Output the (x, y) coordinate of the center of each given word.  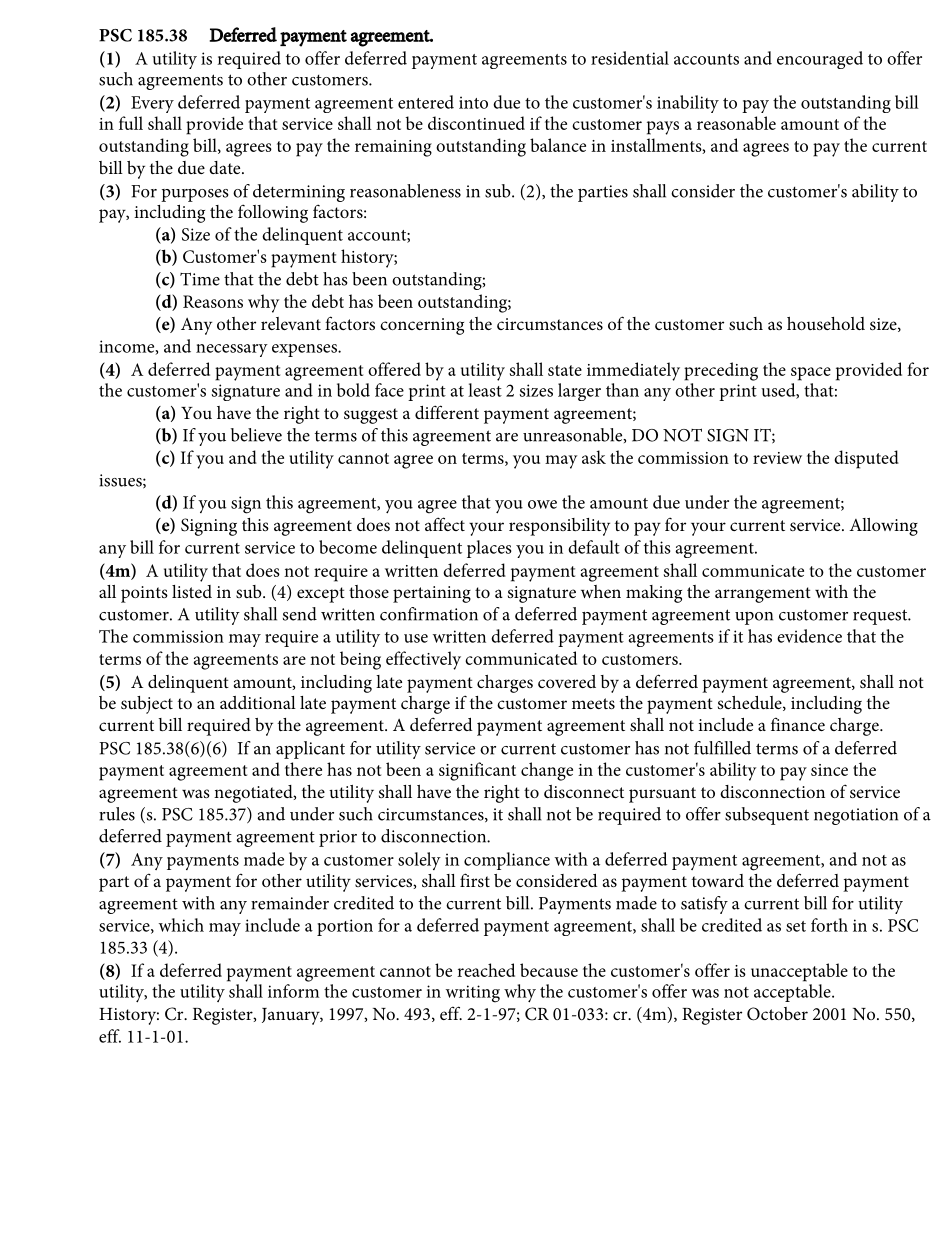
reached (486, 970)
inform (293, 991)
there (303, 769)
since (829, 770)
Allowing (883, 527)
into (473, 102)
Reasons (213, 301)
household (826, 323)
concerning (422, 326)
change (547, 771)
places (489, 549)
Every (152, 104)
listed (192, 591)
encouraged (820, 60)
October (777, 1014)
